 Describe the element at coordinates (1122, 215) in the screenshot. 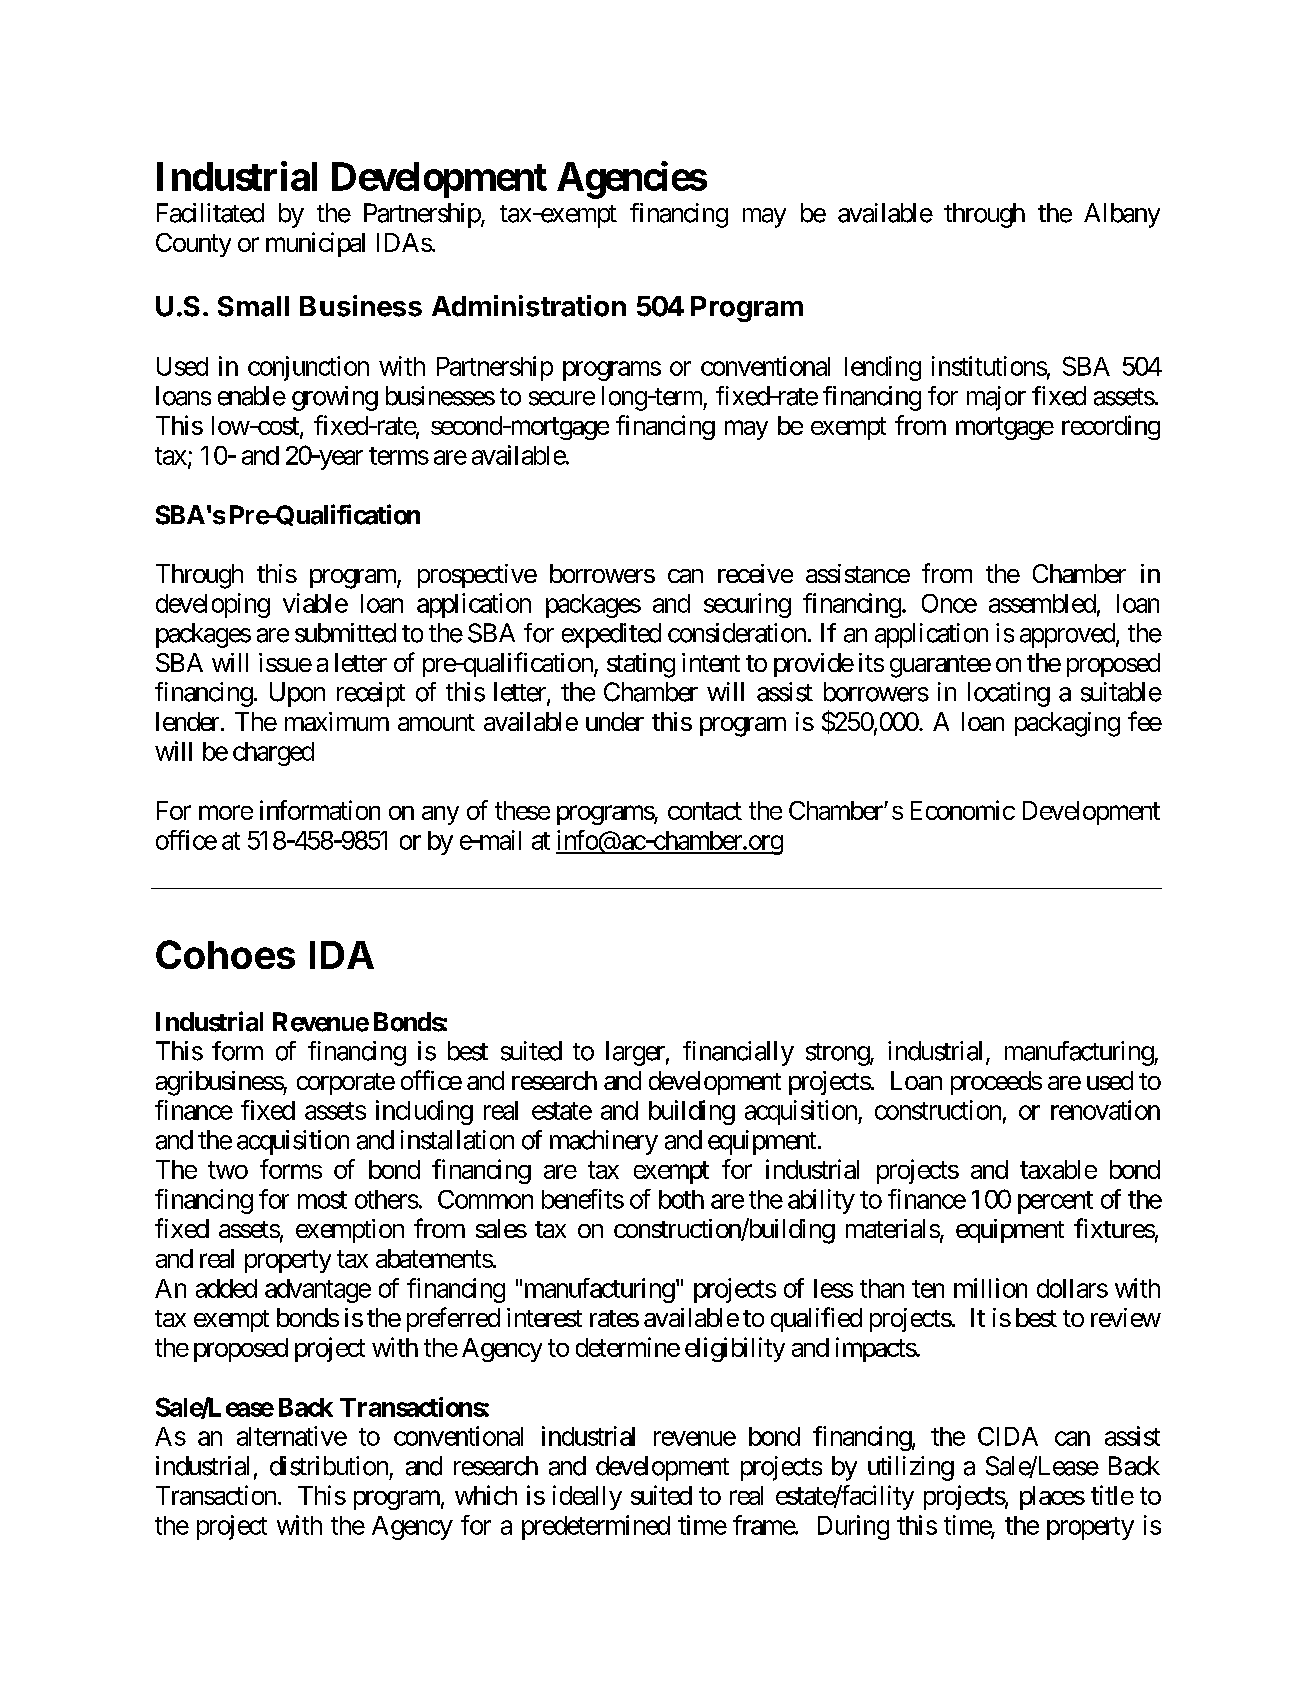

I see `Albany` at that location.
